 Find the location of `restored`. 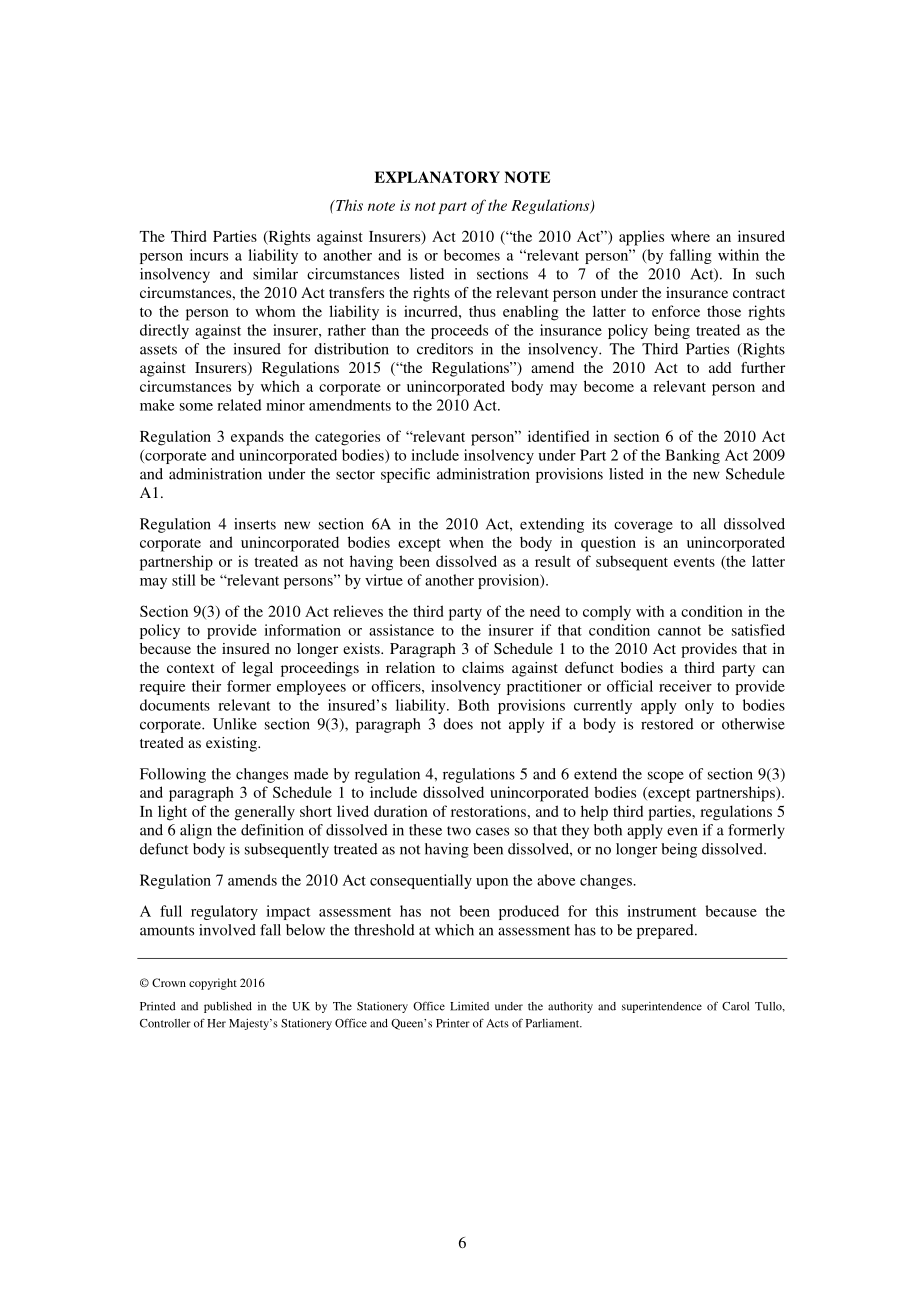

restored is located at coordinates (667, 724).
